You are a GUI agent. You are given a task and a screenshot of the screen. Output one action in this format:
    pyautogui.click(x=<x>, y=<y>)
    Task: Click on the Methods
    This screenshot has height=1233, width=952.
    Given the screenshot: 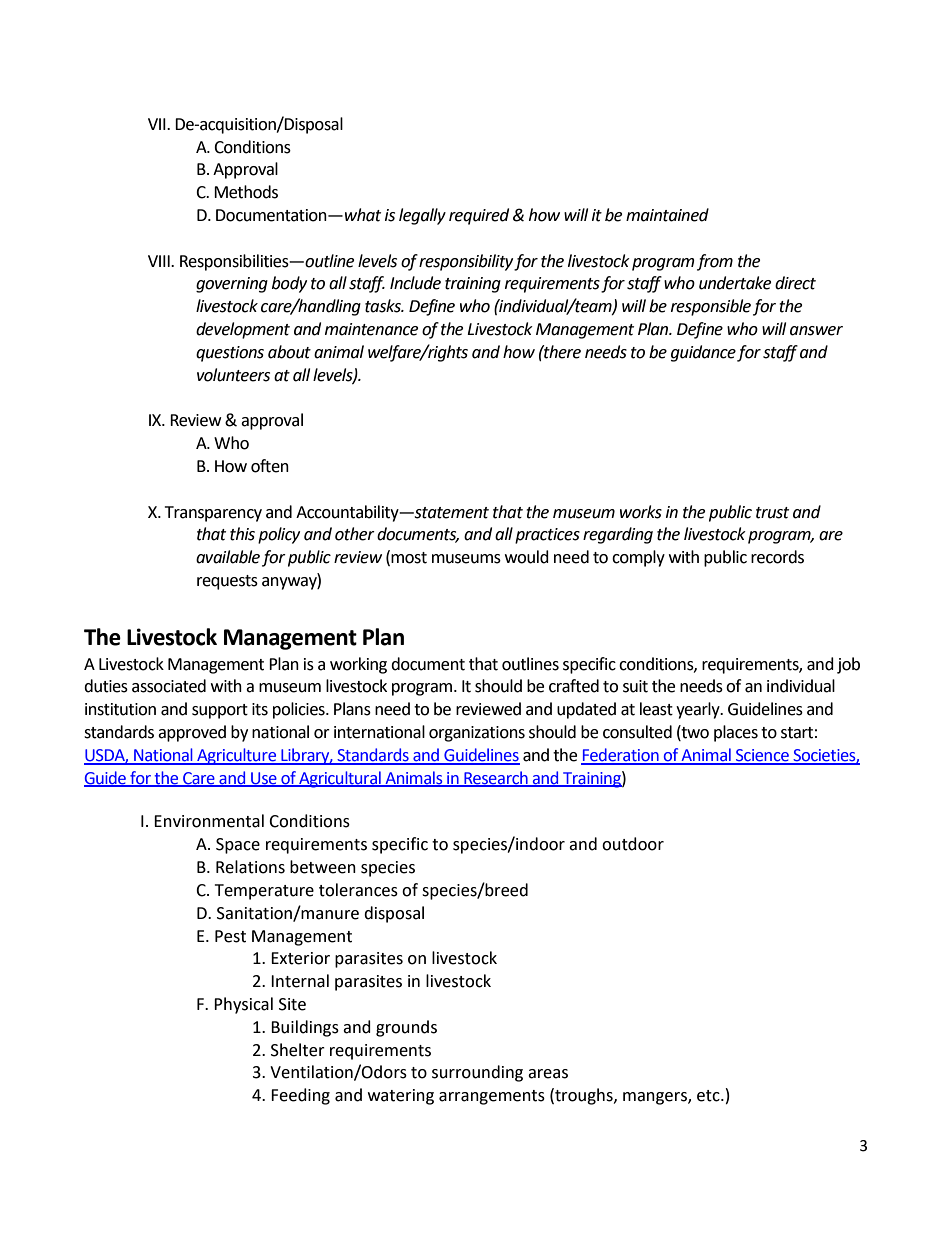 What is the action you would take?
    pyautogui.click(x=246, y=192)
